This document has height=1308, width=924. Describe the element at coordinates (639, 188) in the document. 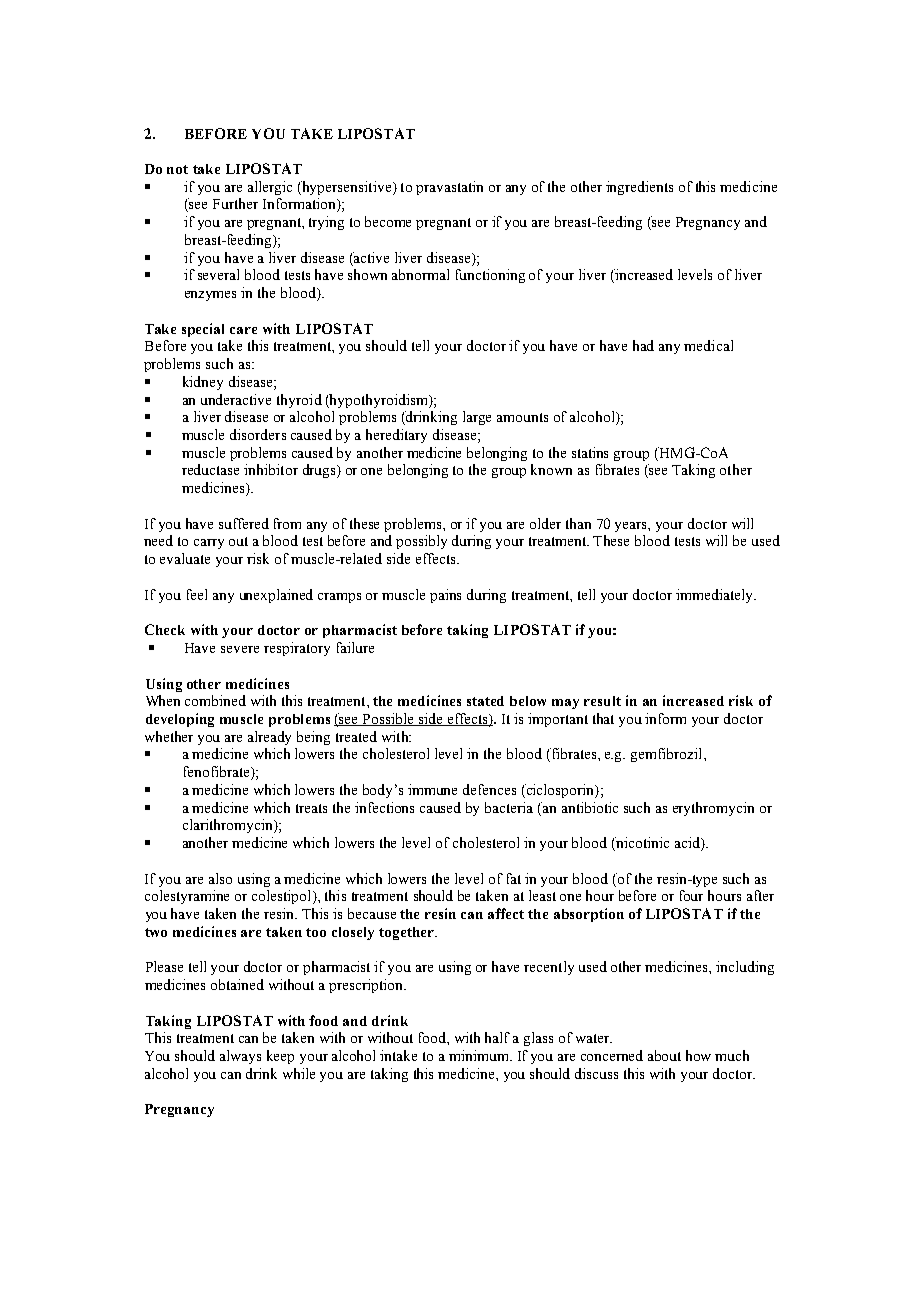

I see `ingredients` at that location.
